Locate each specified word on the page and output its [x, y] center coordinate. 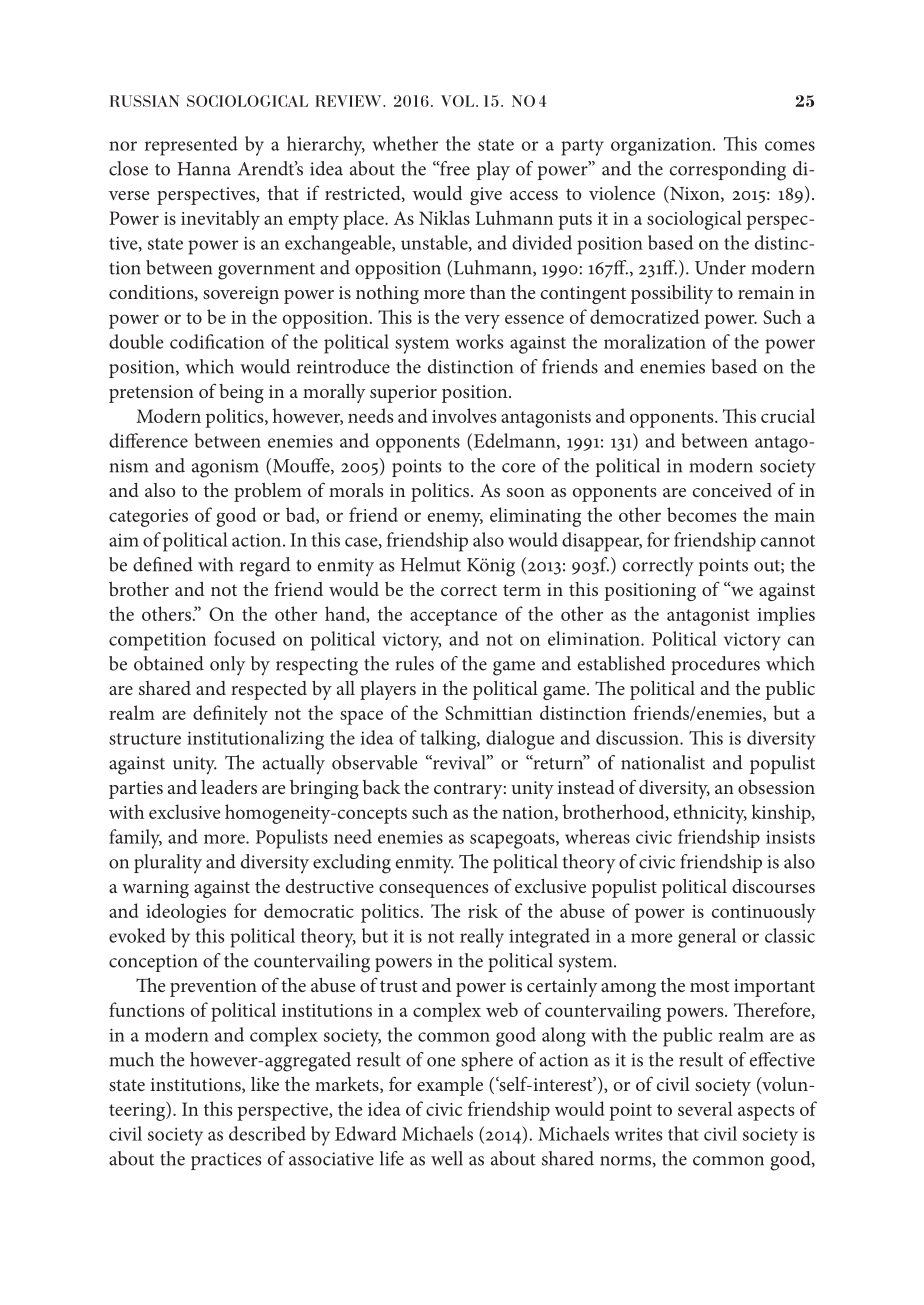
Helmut [431, 564]
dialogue [520, 740]
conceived [732, 490]
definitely [230, 715]
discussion [638, 737]
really [482, 938]
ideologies [186, 913]
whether [405, 143]
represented [191, 146]
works [479, 341]
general [707, 938]
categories [148, 518]
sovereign [241, 295]
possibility [672, 294]
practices [226, 1161]
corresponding [728, 171]
